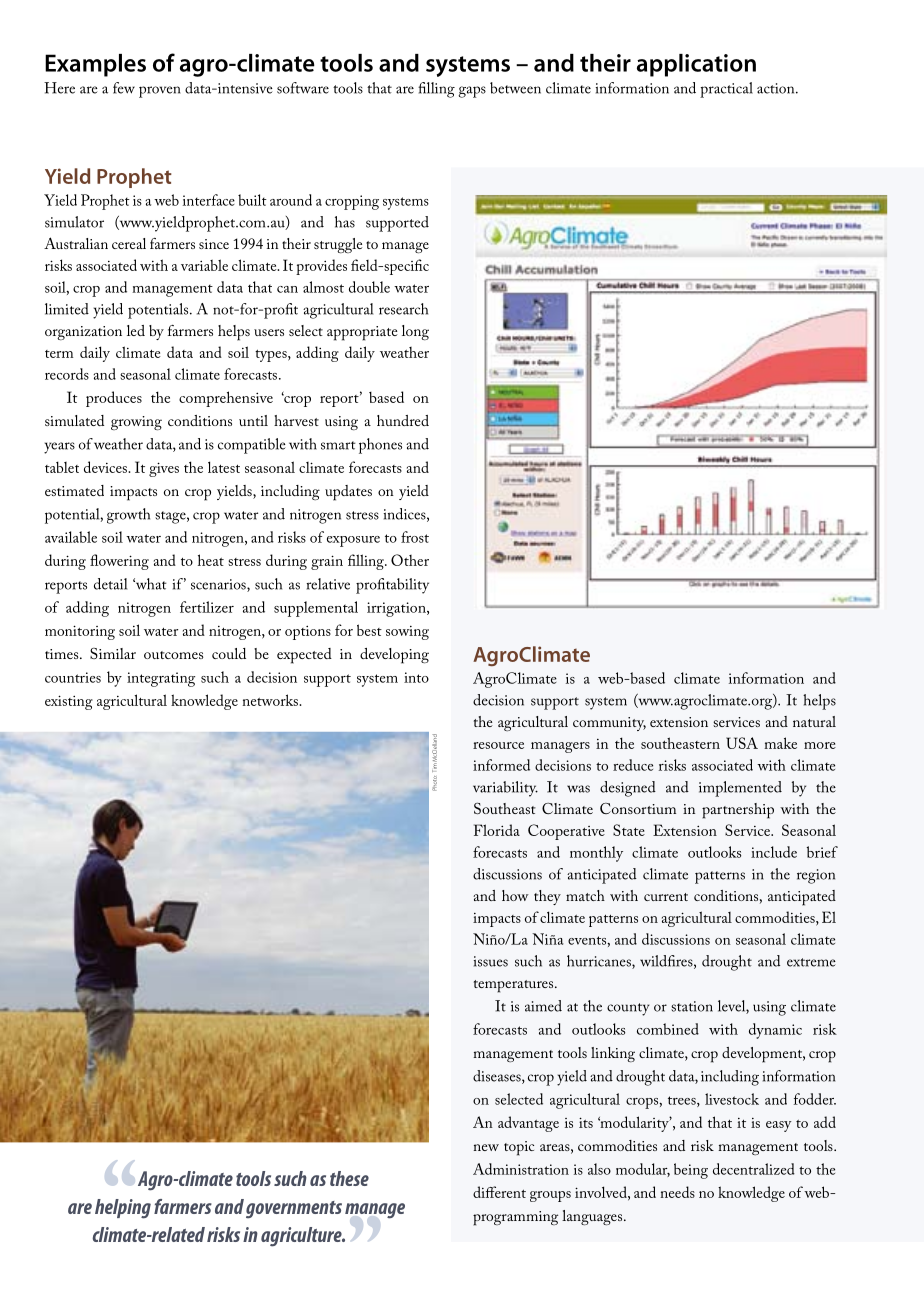 This screenshot has height=1308, width=924. What do you see at coordinates (486, 1147) in the screenshot?
I see `new` at bounding box center [486, 1147].
